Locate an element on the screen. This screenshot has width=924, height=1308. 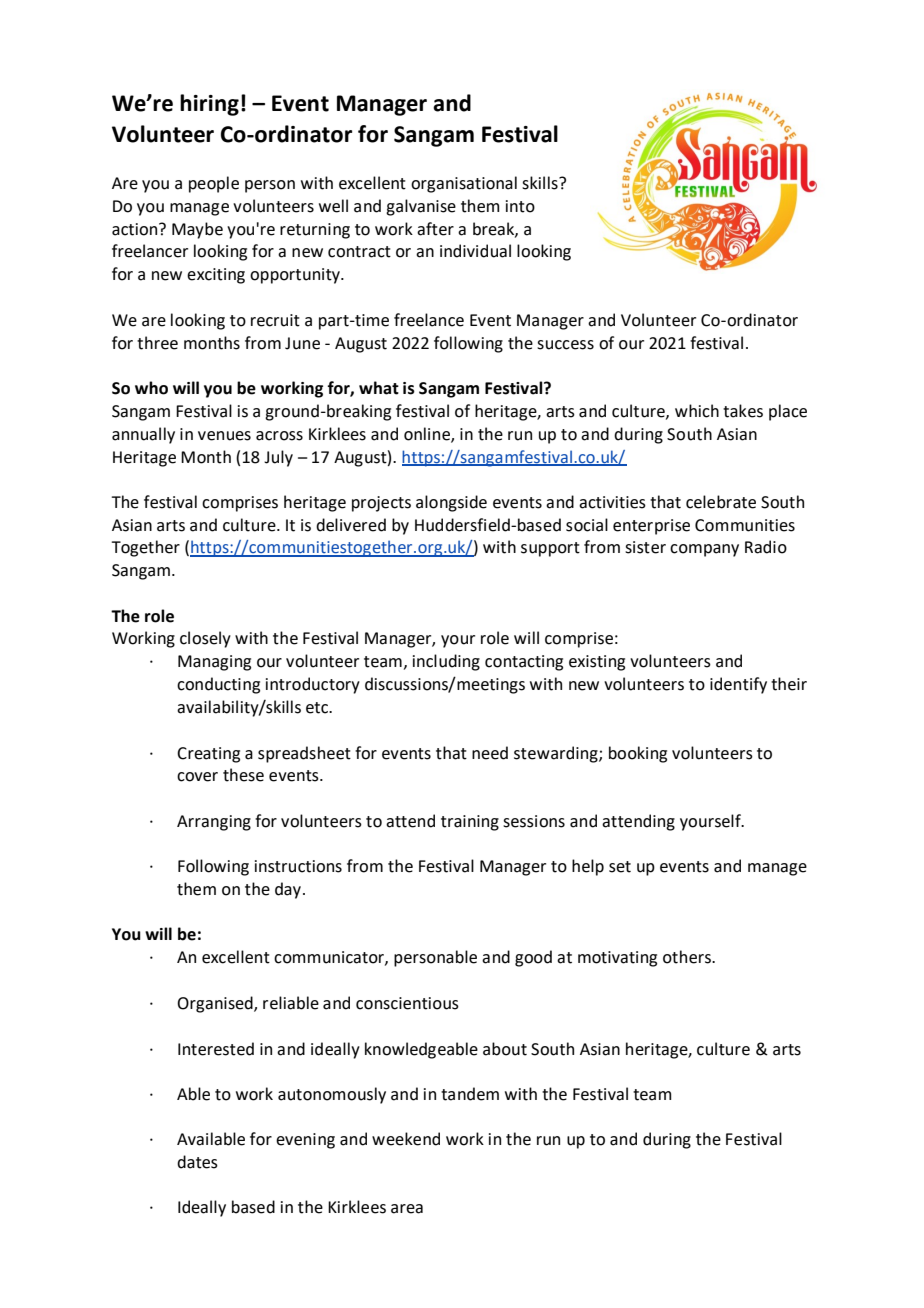
good is located at coordinates (533, 958).
